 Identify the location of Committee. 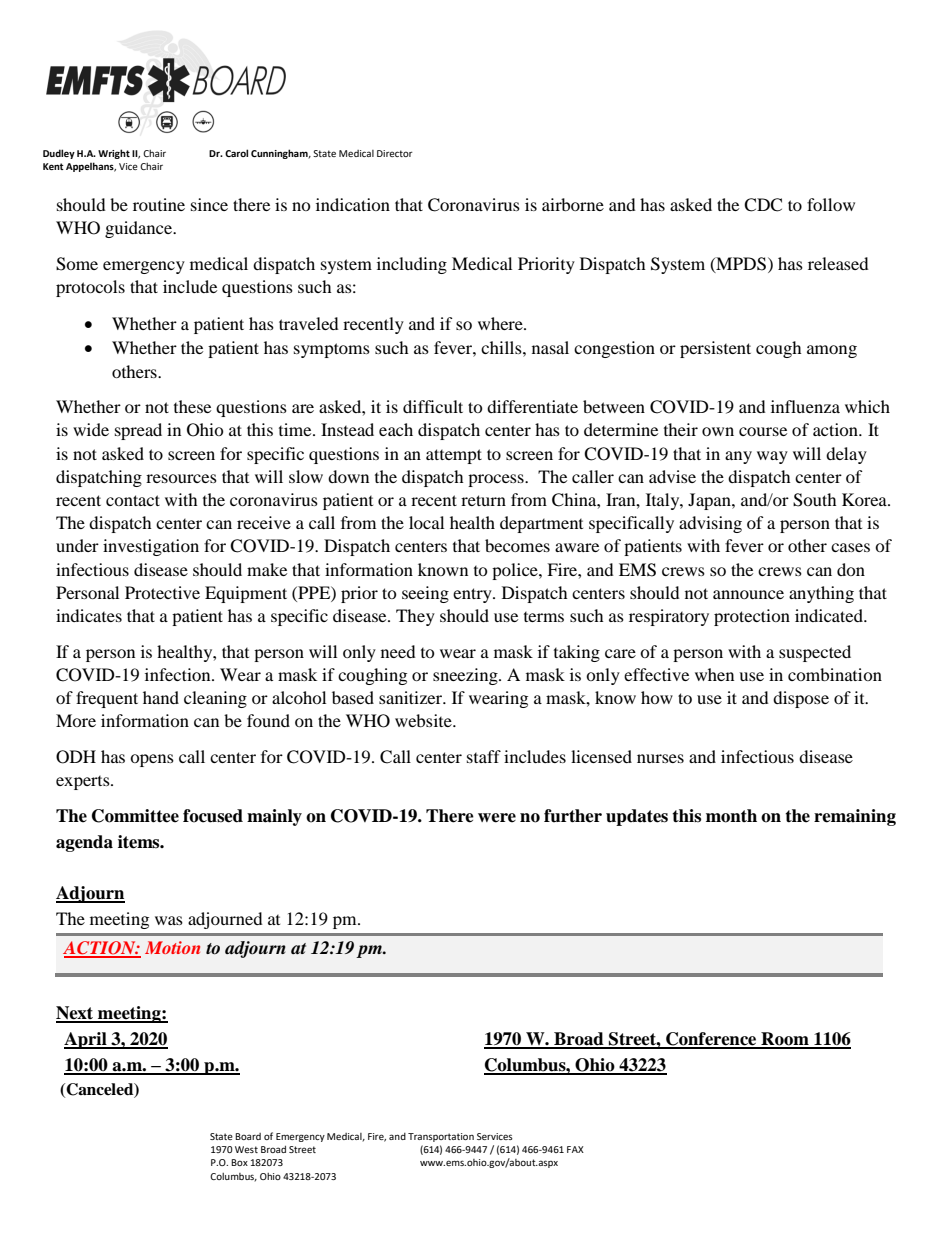
(135, 816).
